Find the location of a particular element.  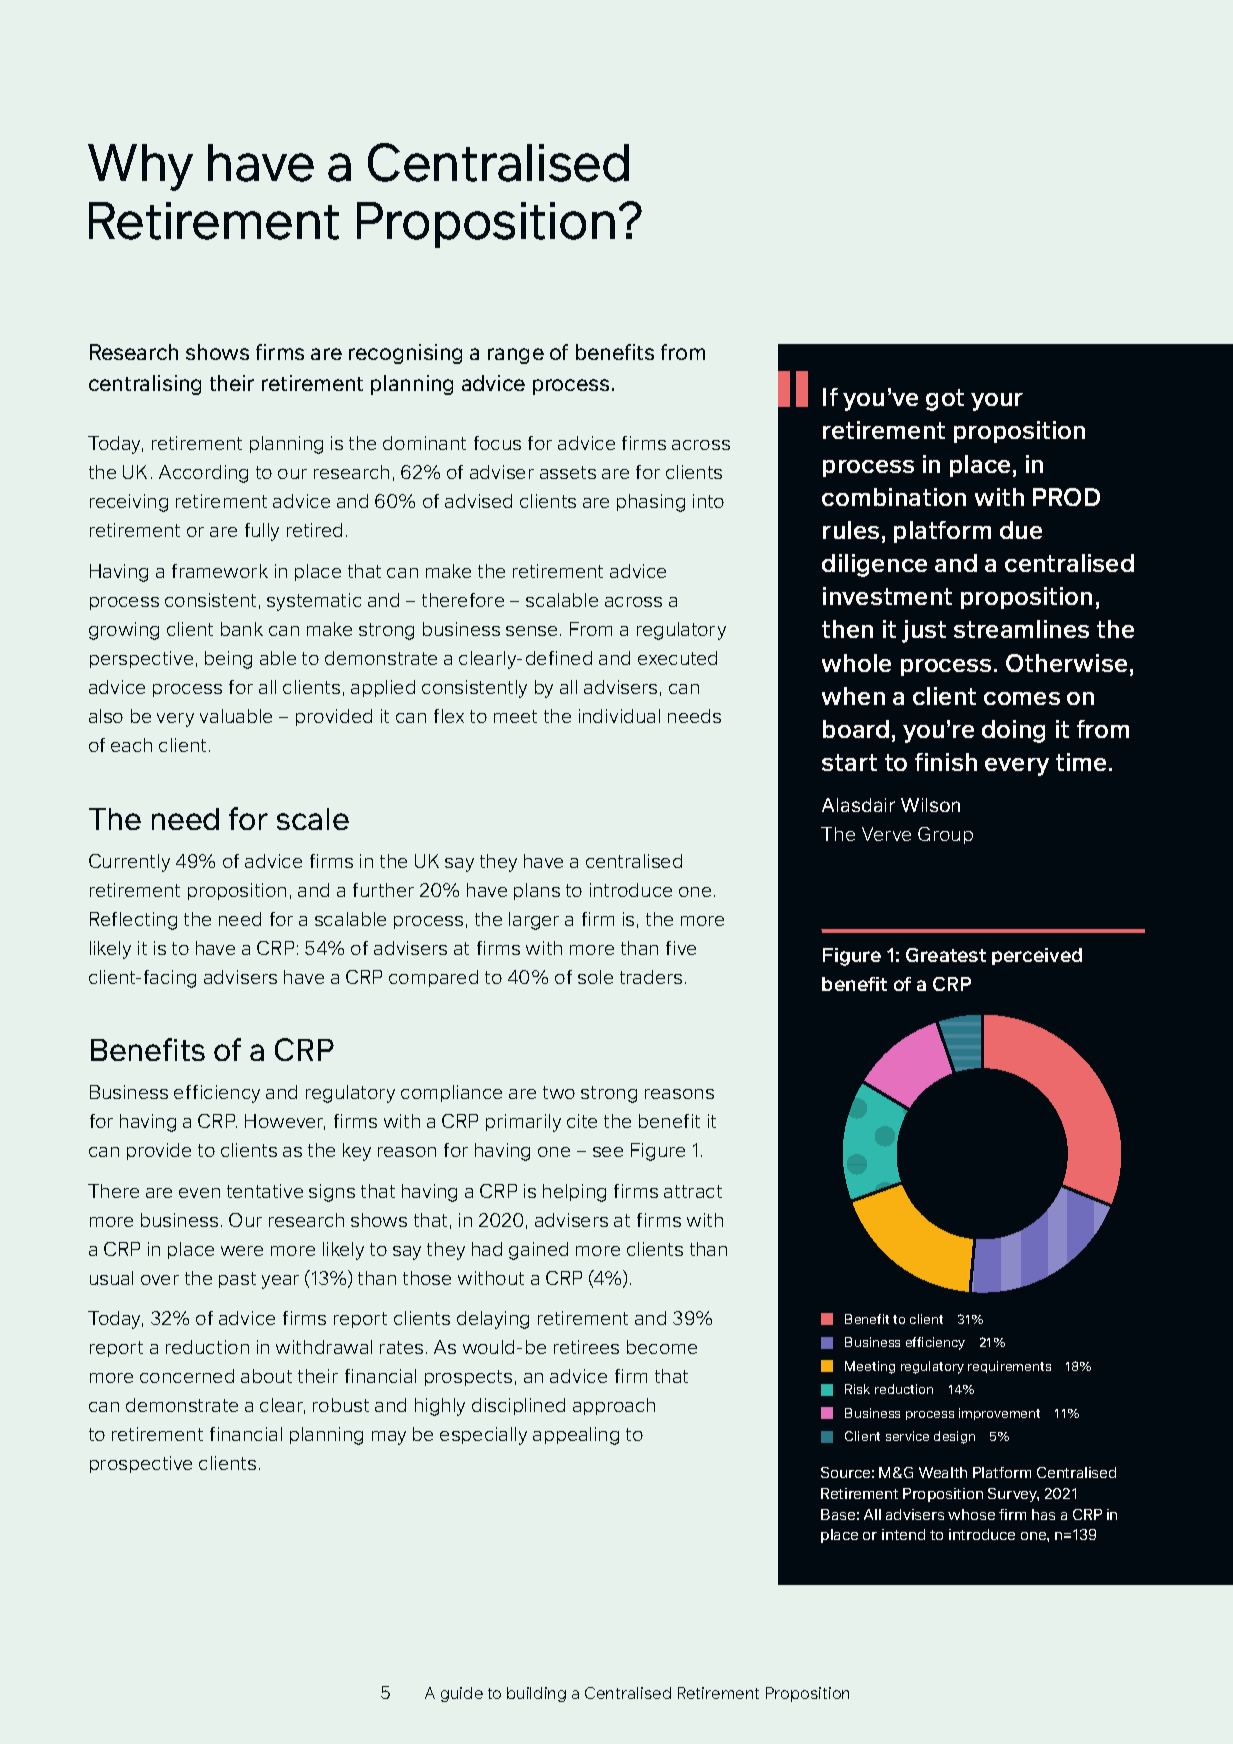

range is located at coordinates (516, 356).
